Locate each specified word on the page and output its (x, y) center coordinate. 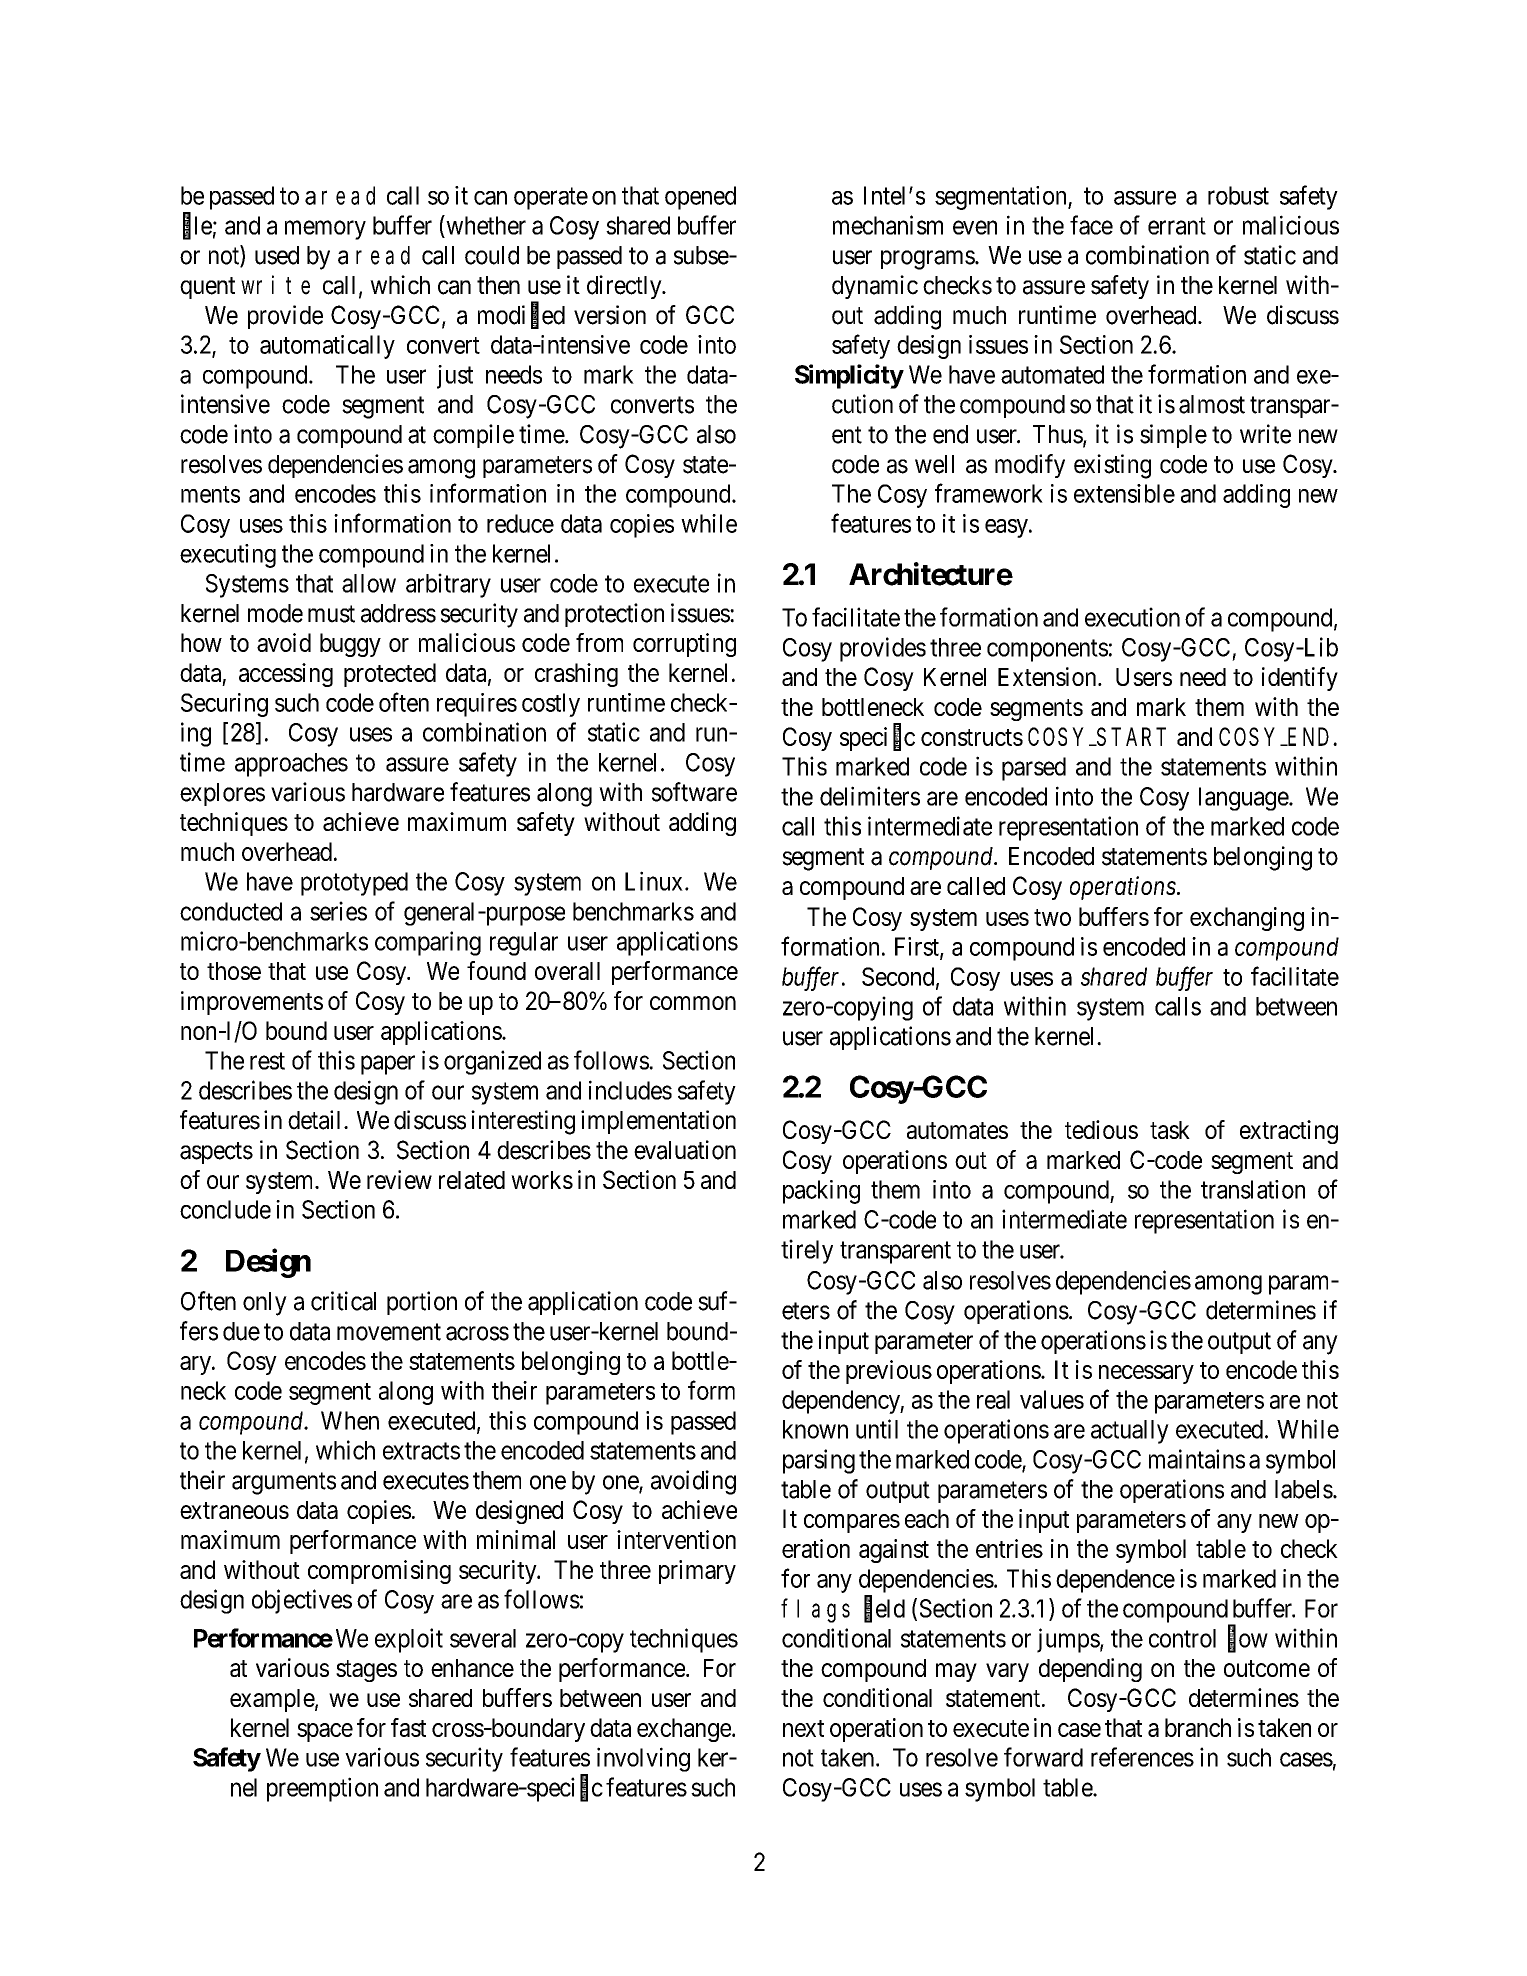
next (803, 1728)
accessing (286, 675)
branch (1198, 1727)
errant (1177, 226)
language (1244, 799)
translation (1253, 1189)
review (399, 1179)
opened (700, 198)
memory (325, 230)
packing (821, 1192)
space (325, 1732)
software (694, 792)
